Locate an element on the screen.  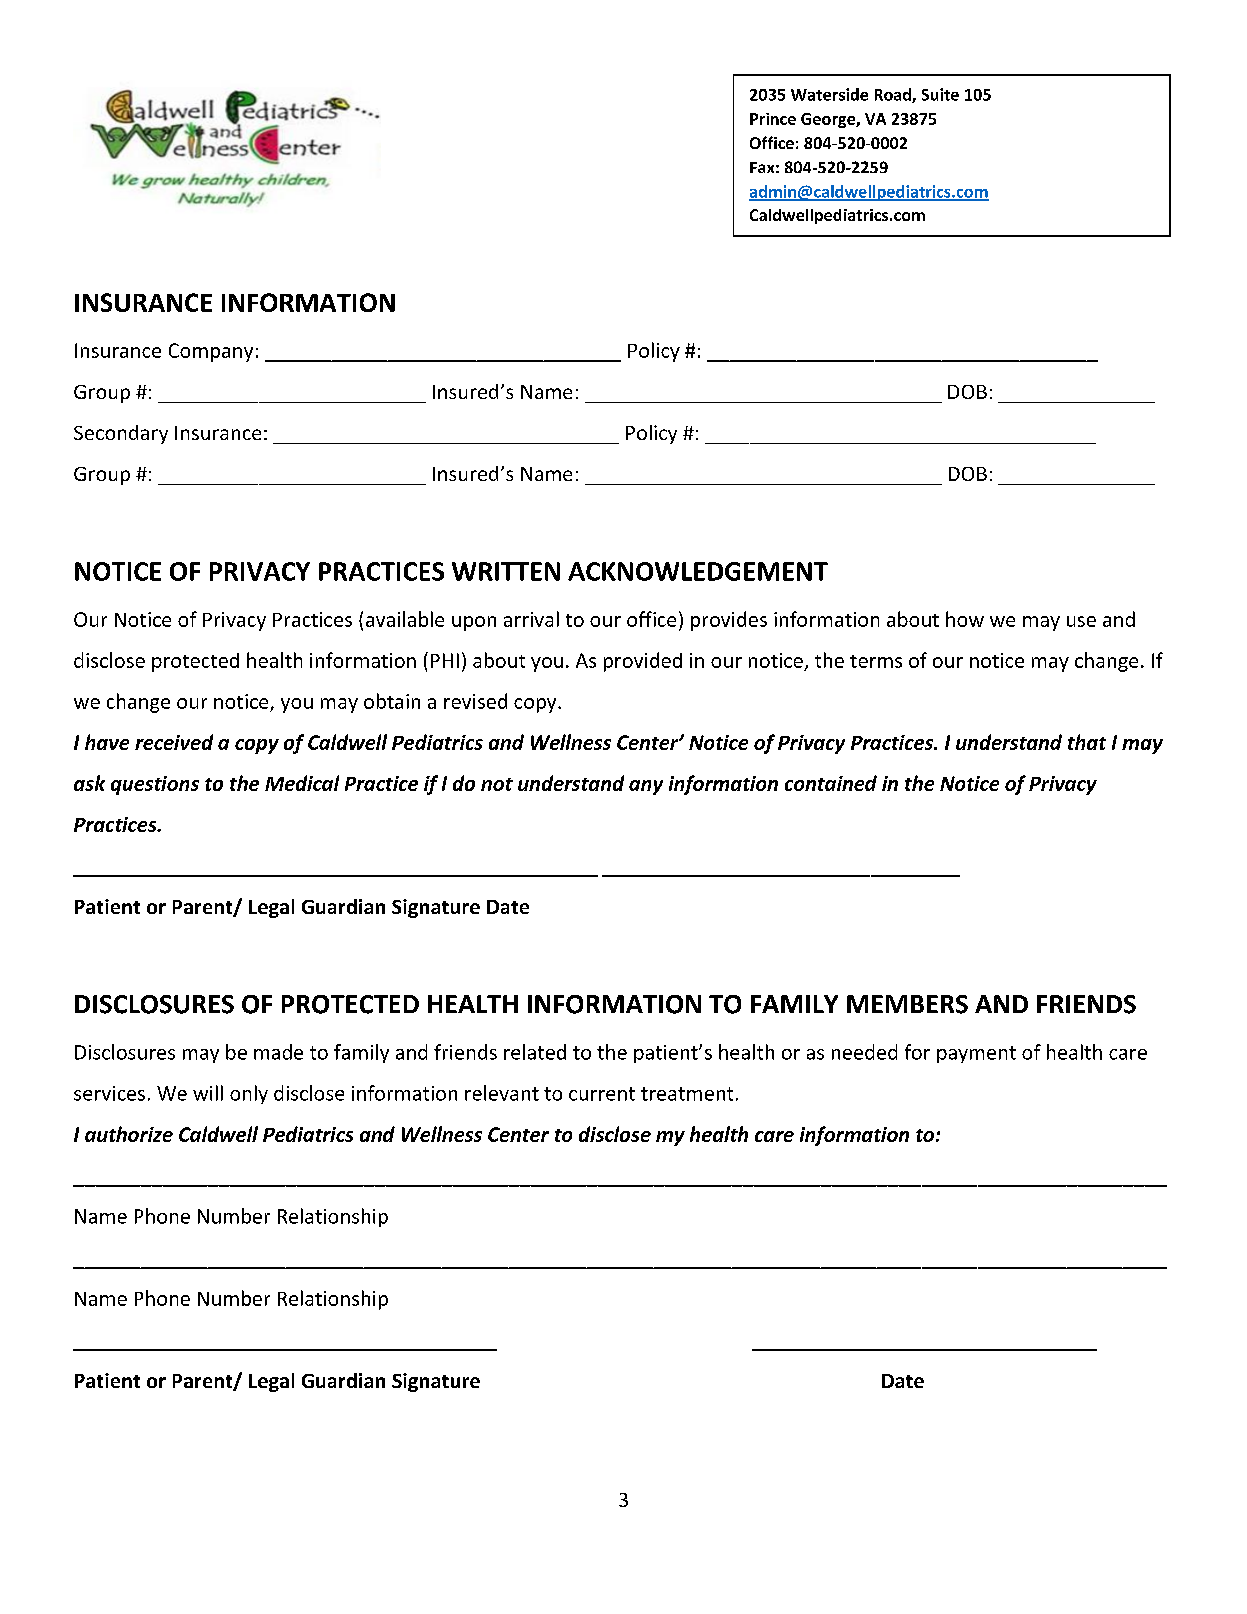
will is located at coordinates (208, 1093).
